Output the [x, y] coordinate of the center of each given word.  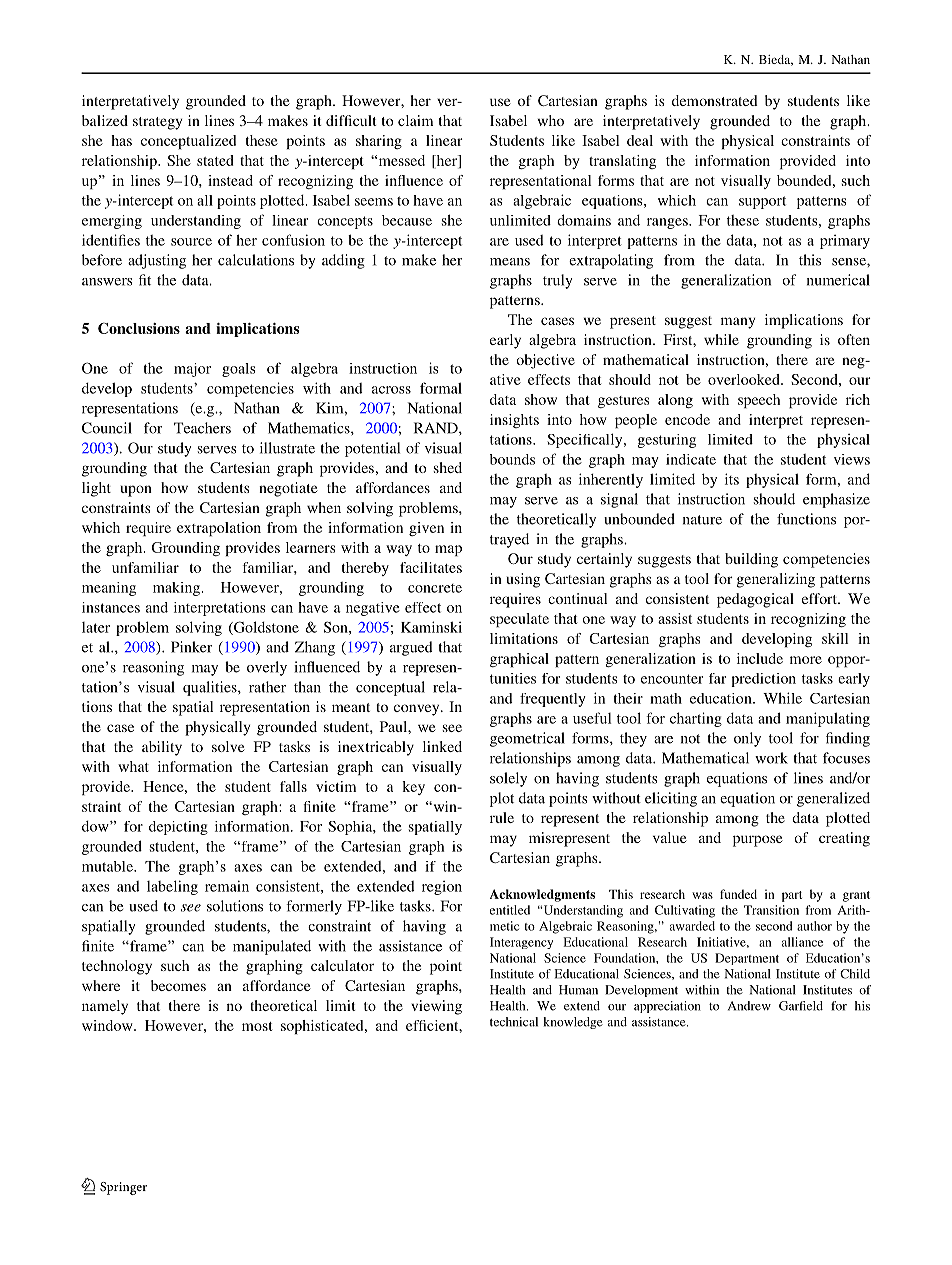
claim [415, 120]
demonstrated [715, 100]
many [738, 323]
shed [448, 467]
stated [215, 160]
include [760, 658]
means [510, 262]
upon [136, 491]
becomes [178, 985]
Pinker [192, 647]
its [732, 479]
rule [502, 817]
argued [411, 648]
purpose [758, 841]
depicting [178, 828]
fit [145, 280]
